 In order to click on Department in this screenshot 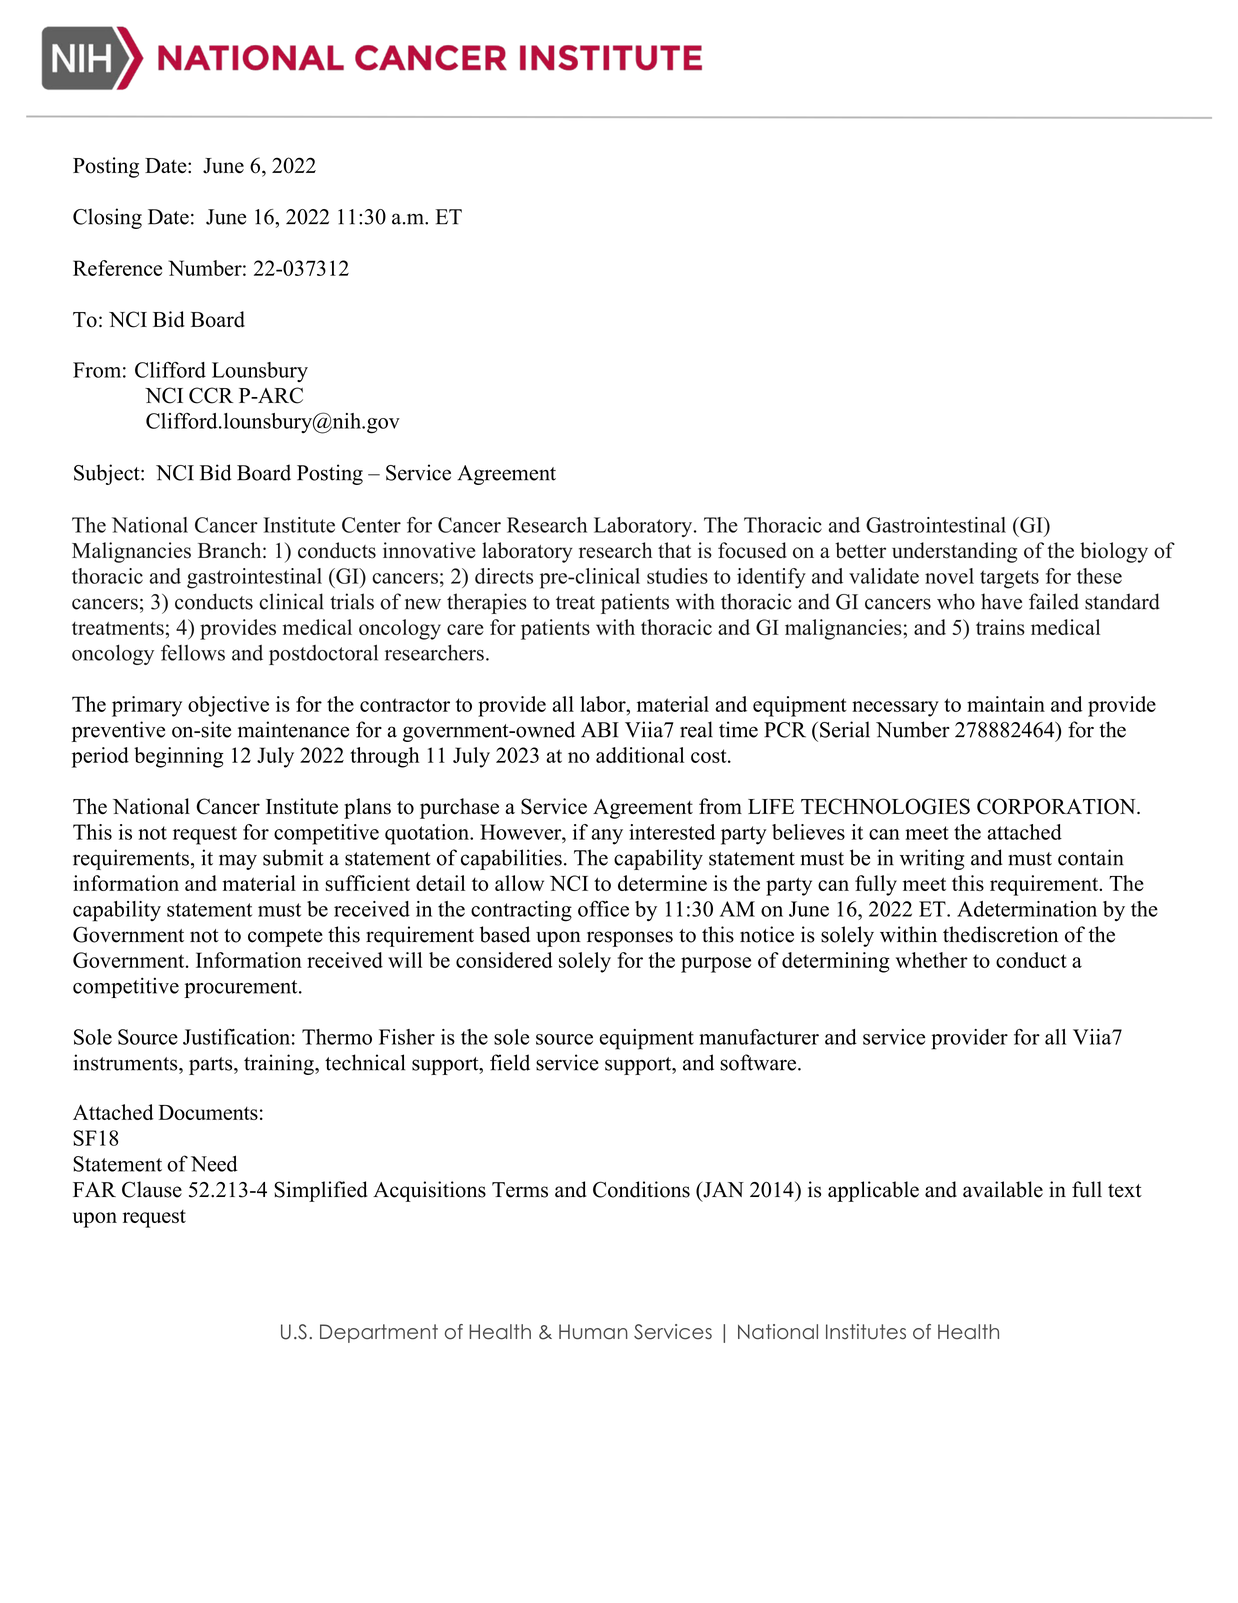, I will do `click(379, 1333)`.
